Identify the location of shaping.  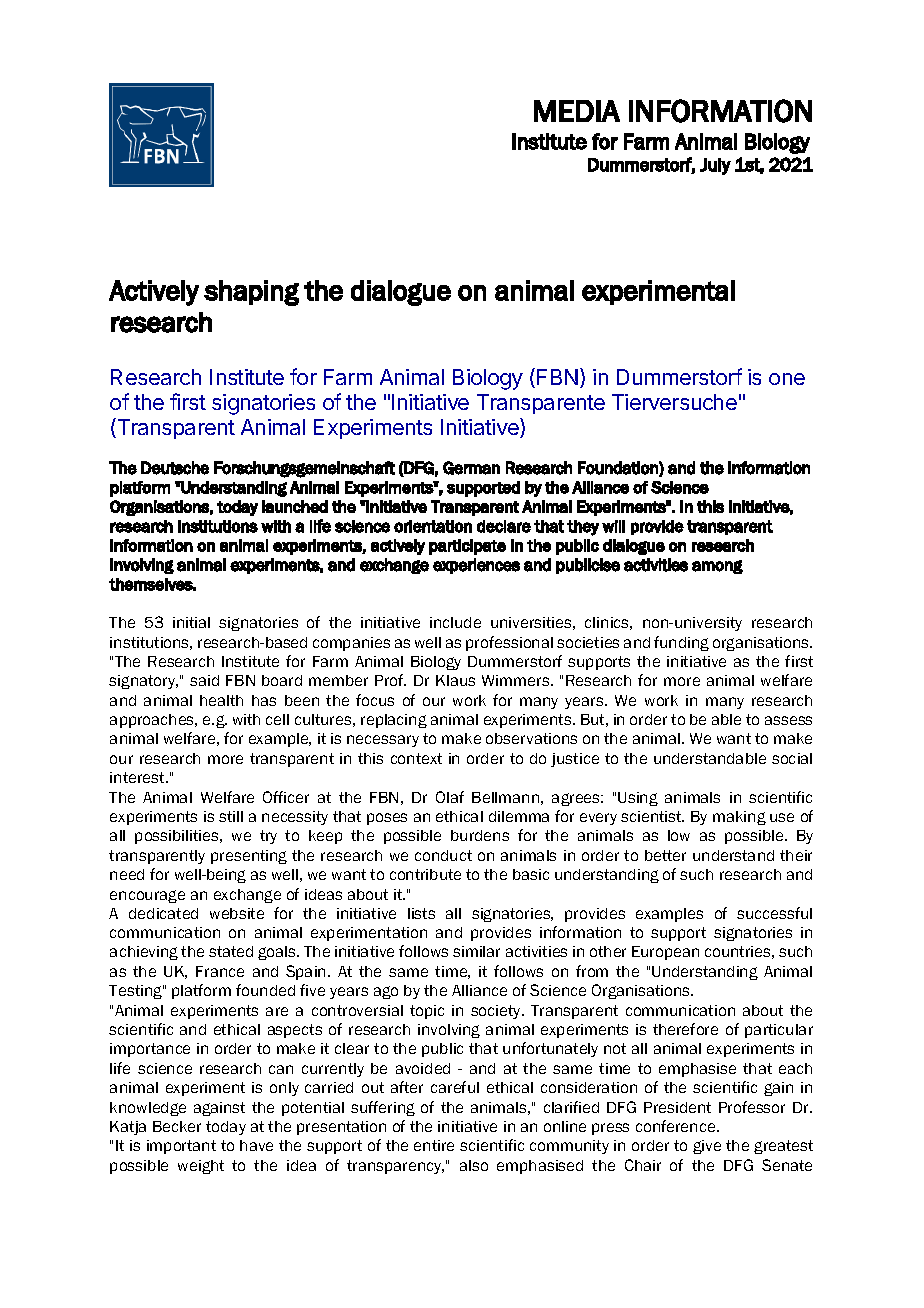
(251, 293).
